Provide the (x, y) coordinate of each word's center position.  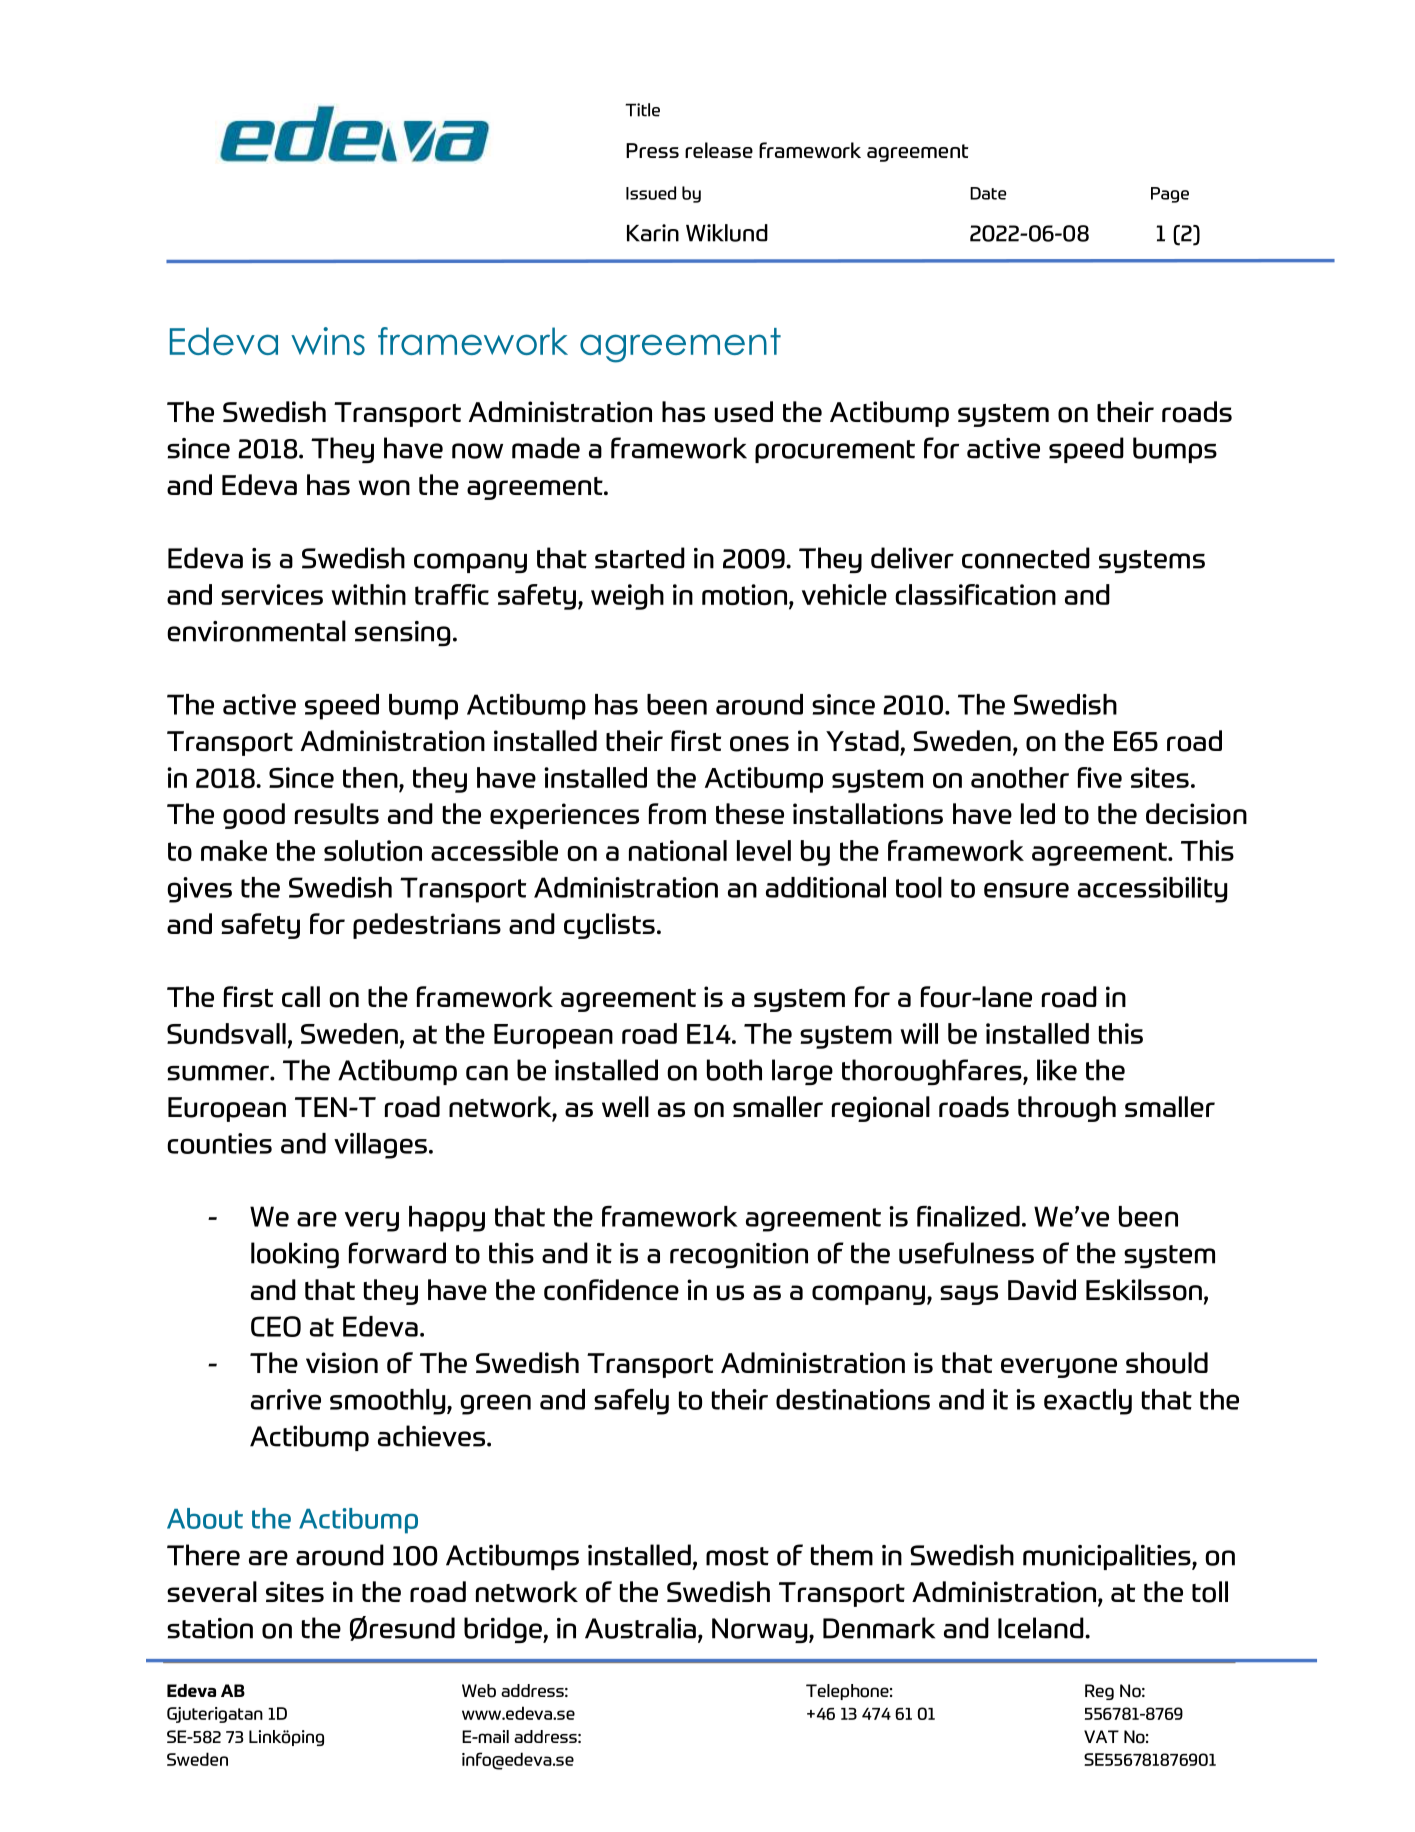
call (301, 996)
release (719, 150)
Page (1170, 195)
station (210, 1628)
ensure (1026, 890)
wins (328, 341)
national (678, 850)
